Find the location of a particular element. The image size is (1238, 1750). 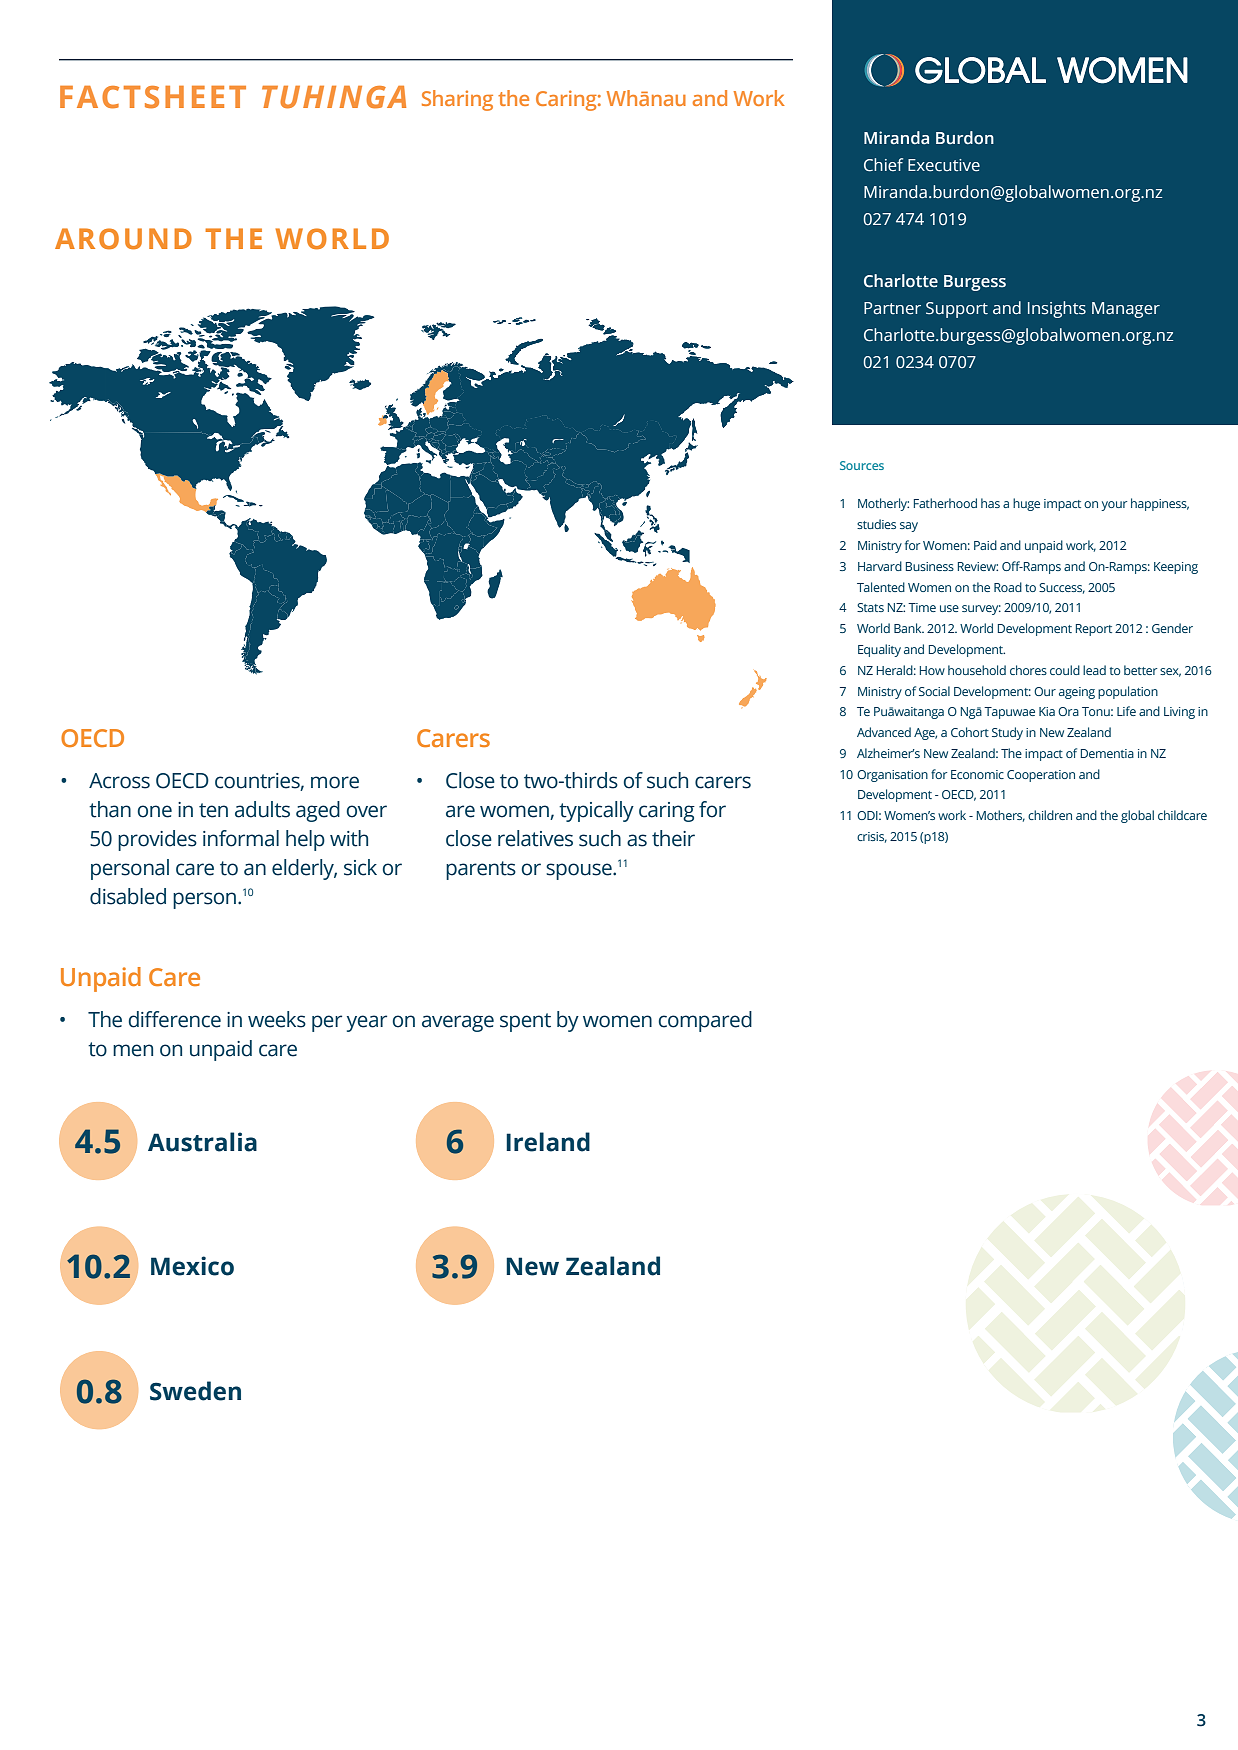

AROUND is located at coordinates (123, 239).
